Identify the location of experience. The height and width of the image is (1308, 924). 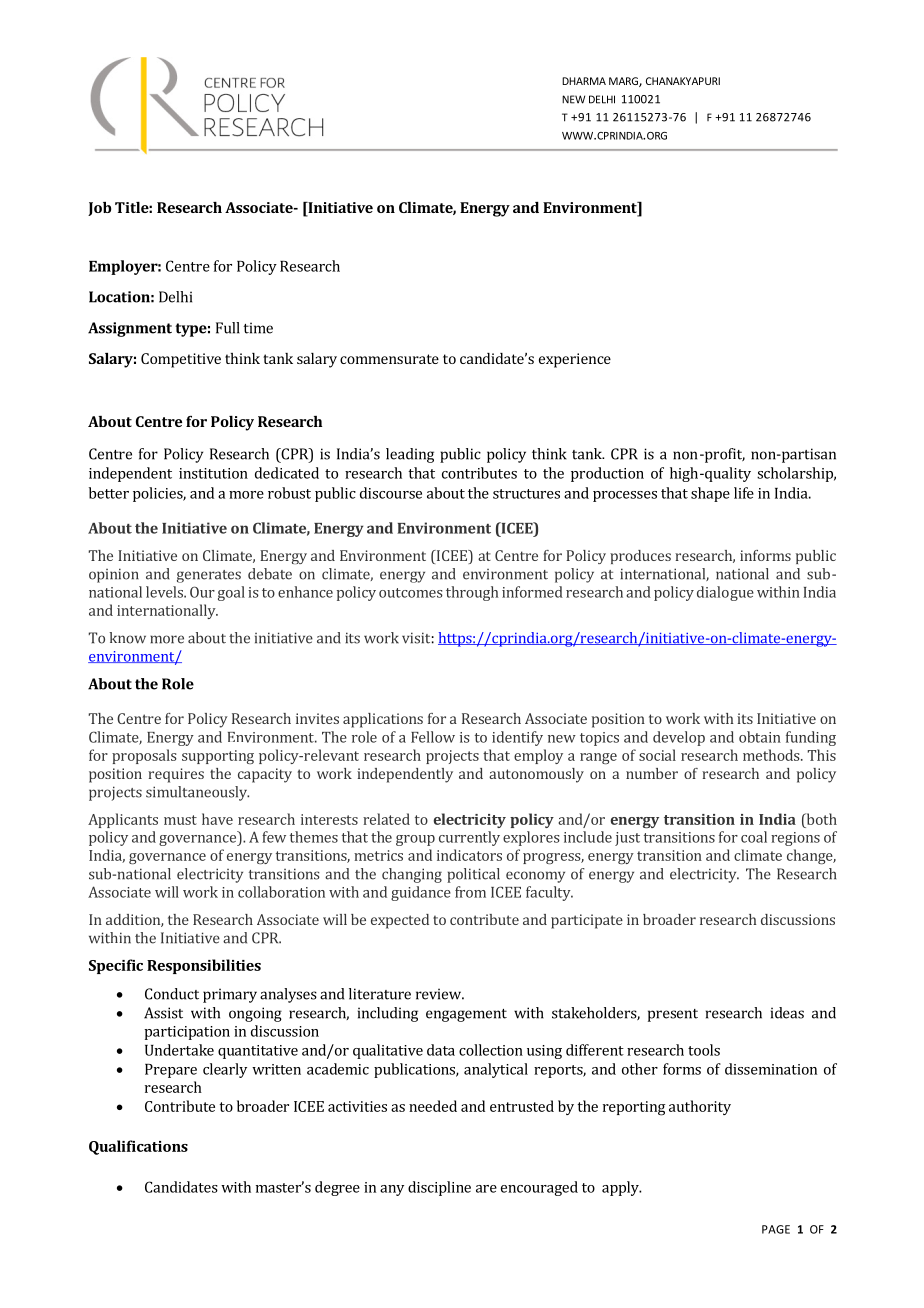
(575, 360).
